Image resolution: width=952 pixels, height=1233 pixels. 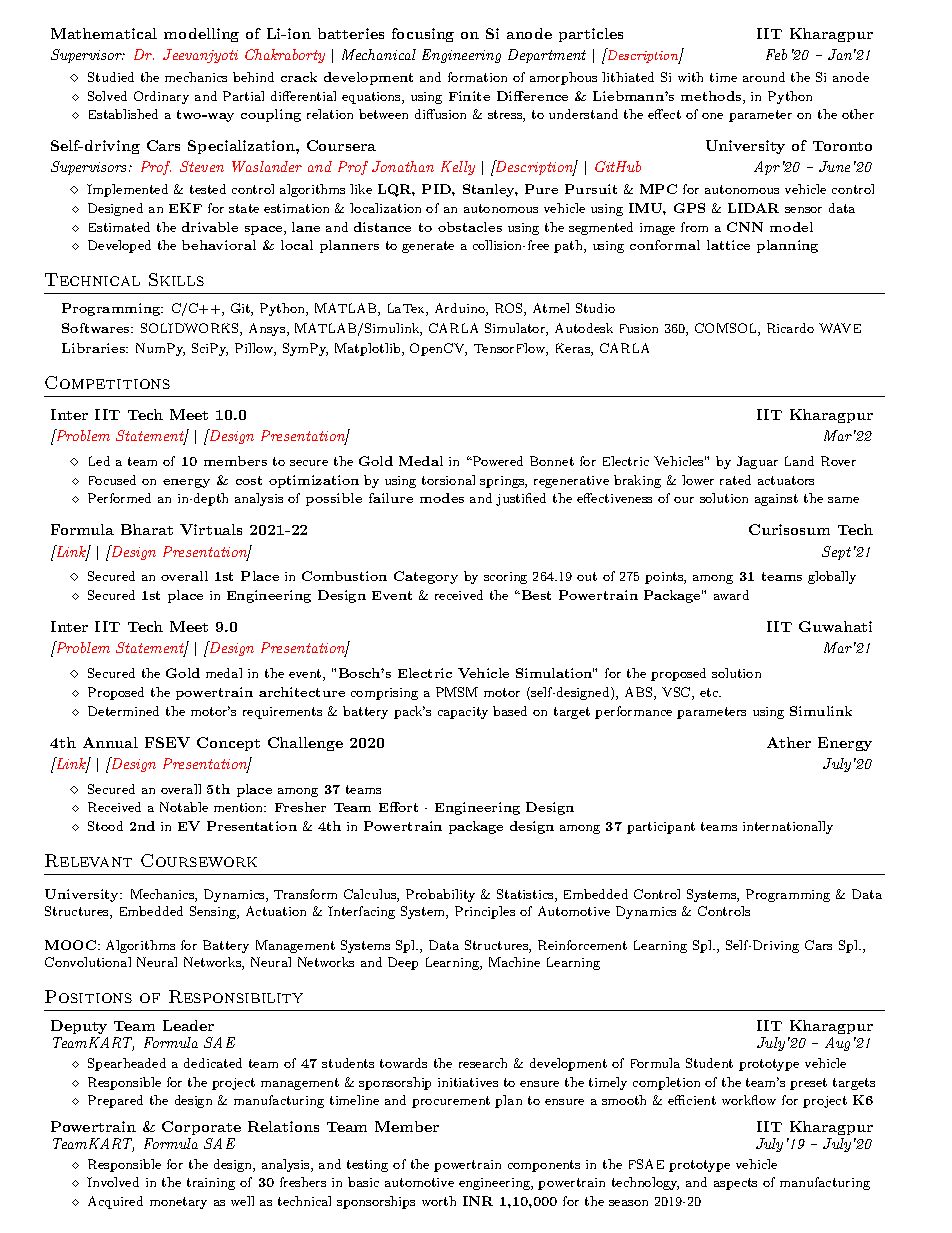 What do you see at coordinates (478, 1201) in the image?
I see `INR` at bounding box center [478, 1201].
